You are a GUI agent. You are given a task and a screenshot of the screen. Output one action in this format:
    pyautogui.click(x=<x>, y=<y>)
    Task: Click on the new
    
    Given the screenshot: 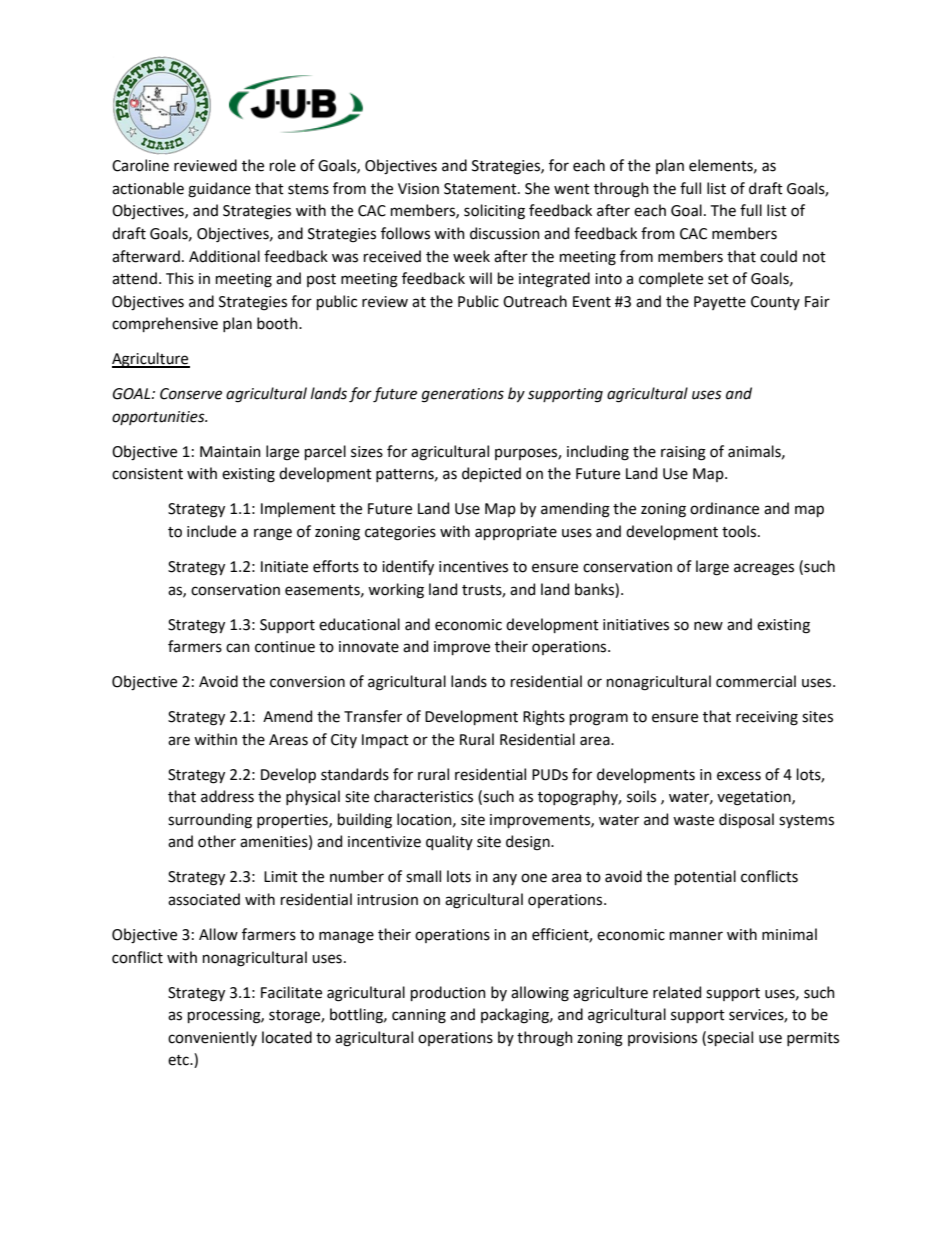 What is the action you would take?
    pyautogui.click(x=708, y=626)
